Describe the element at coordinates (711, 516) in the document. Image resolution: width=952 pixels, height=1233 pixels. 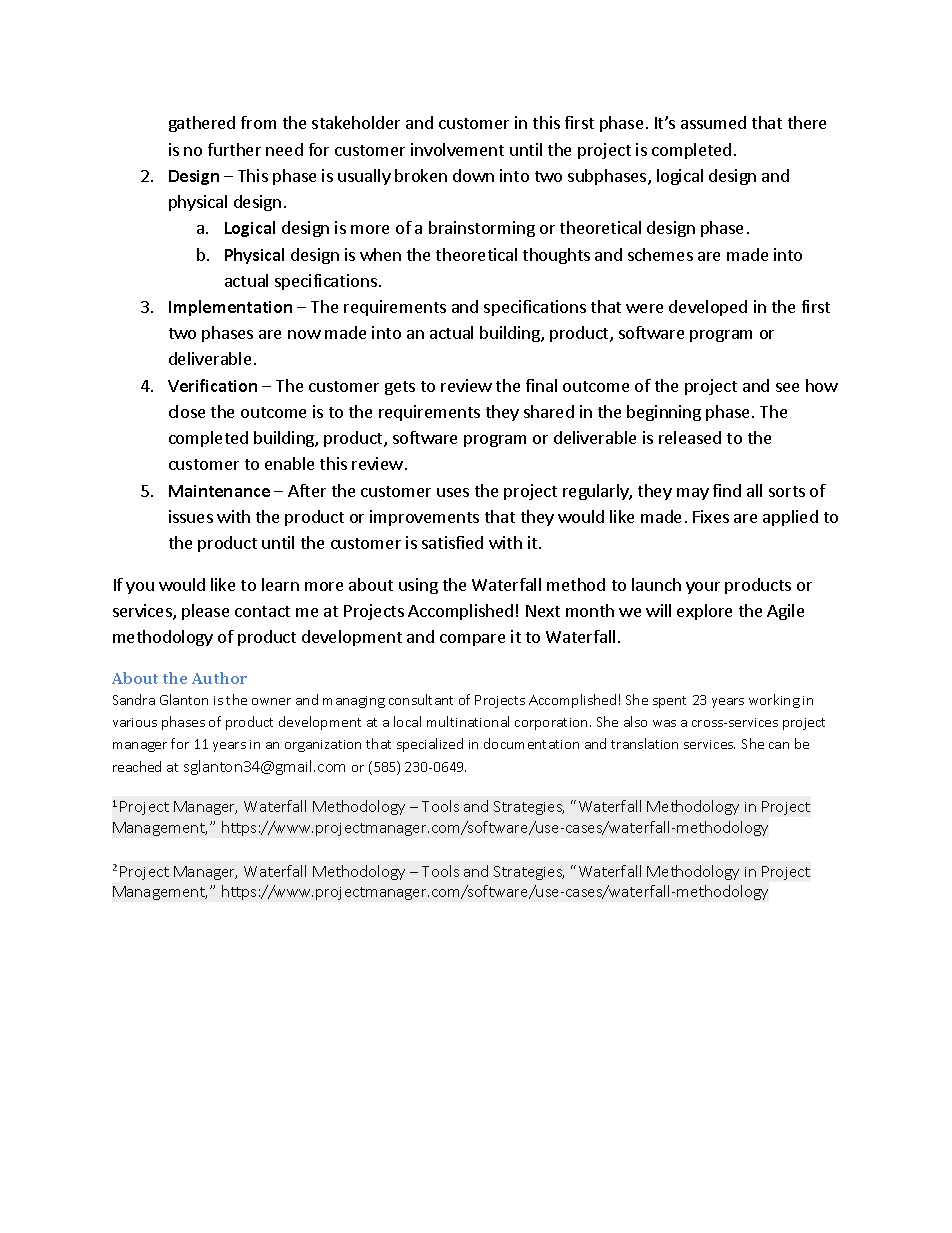
I see `Fixes` at that location.
